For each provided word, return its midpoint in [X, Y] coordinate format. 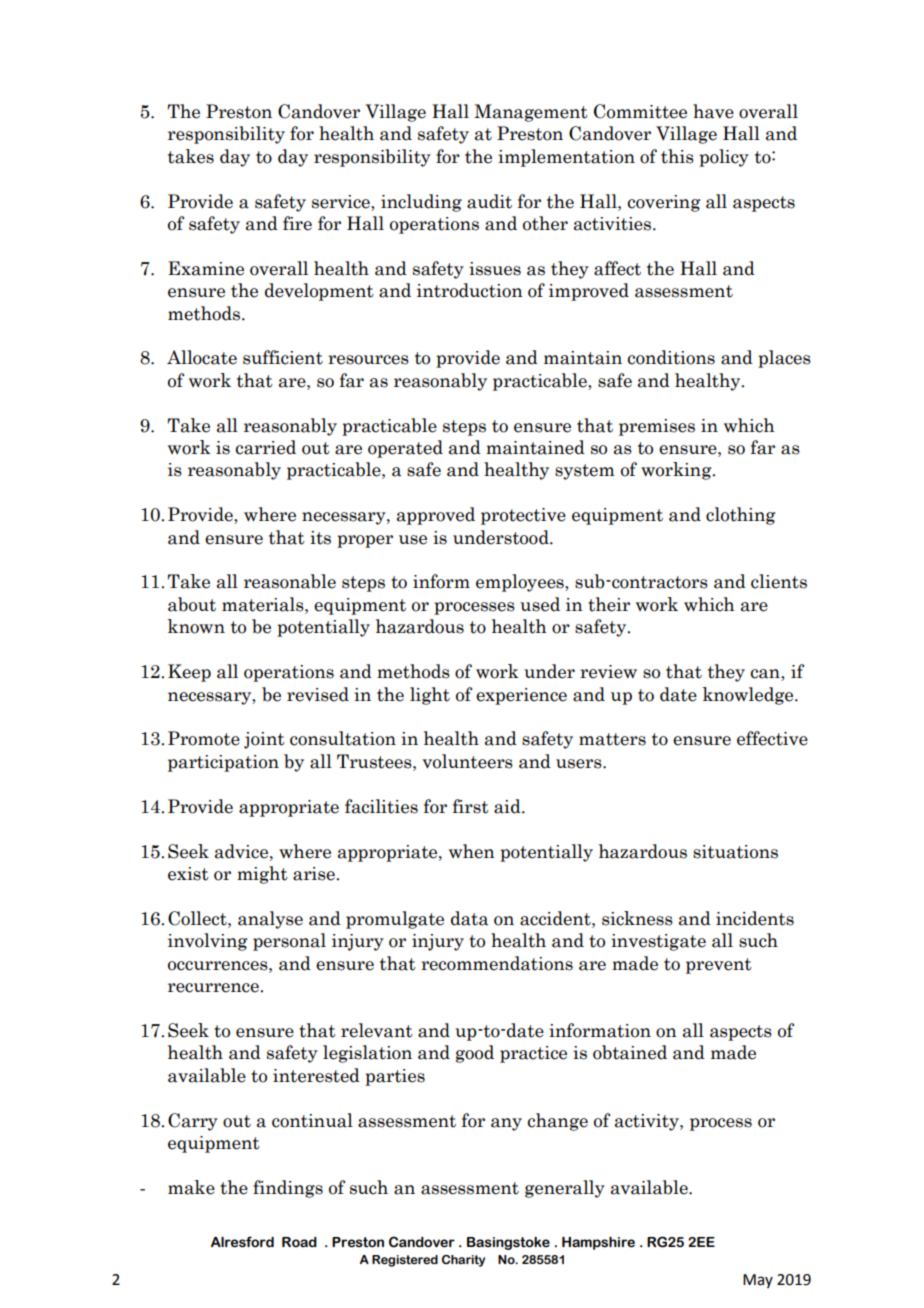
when [472, 851]
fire [297, 223]
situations [735, 852]
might [262, 875]
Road [299, 1242]
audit [489, 201]
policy [724, 158]
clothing [741, 516]
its [320, 538]
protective [523, 516]
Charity [463, 1261]
